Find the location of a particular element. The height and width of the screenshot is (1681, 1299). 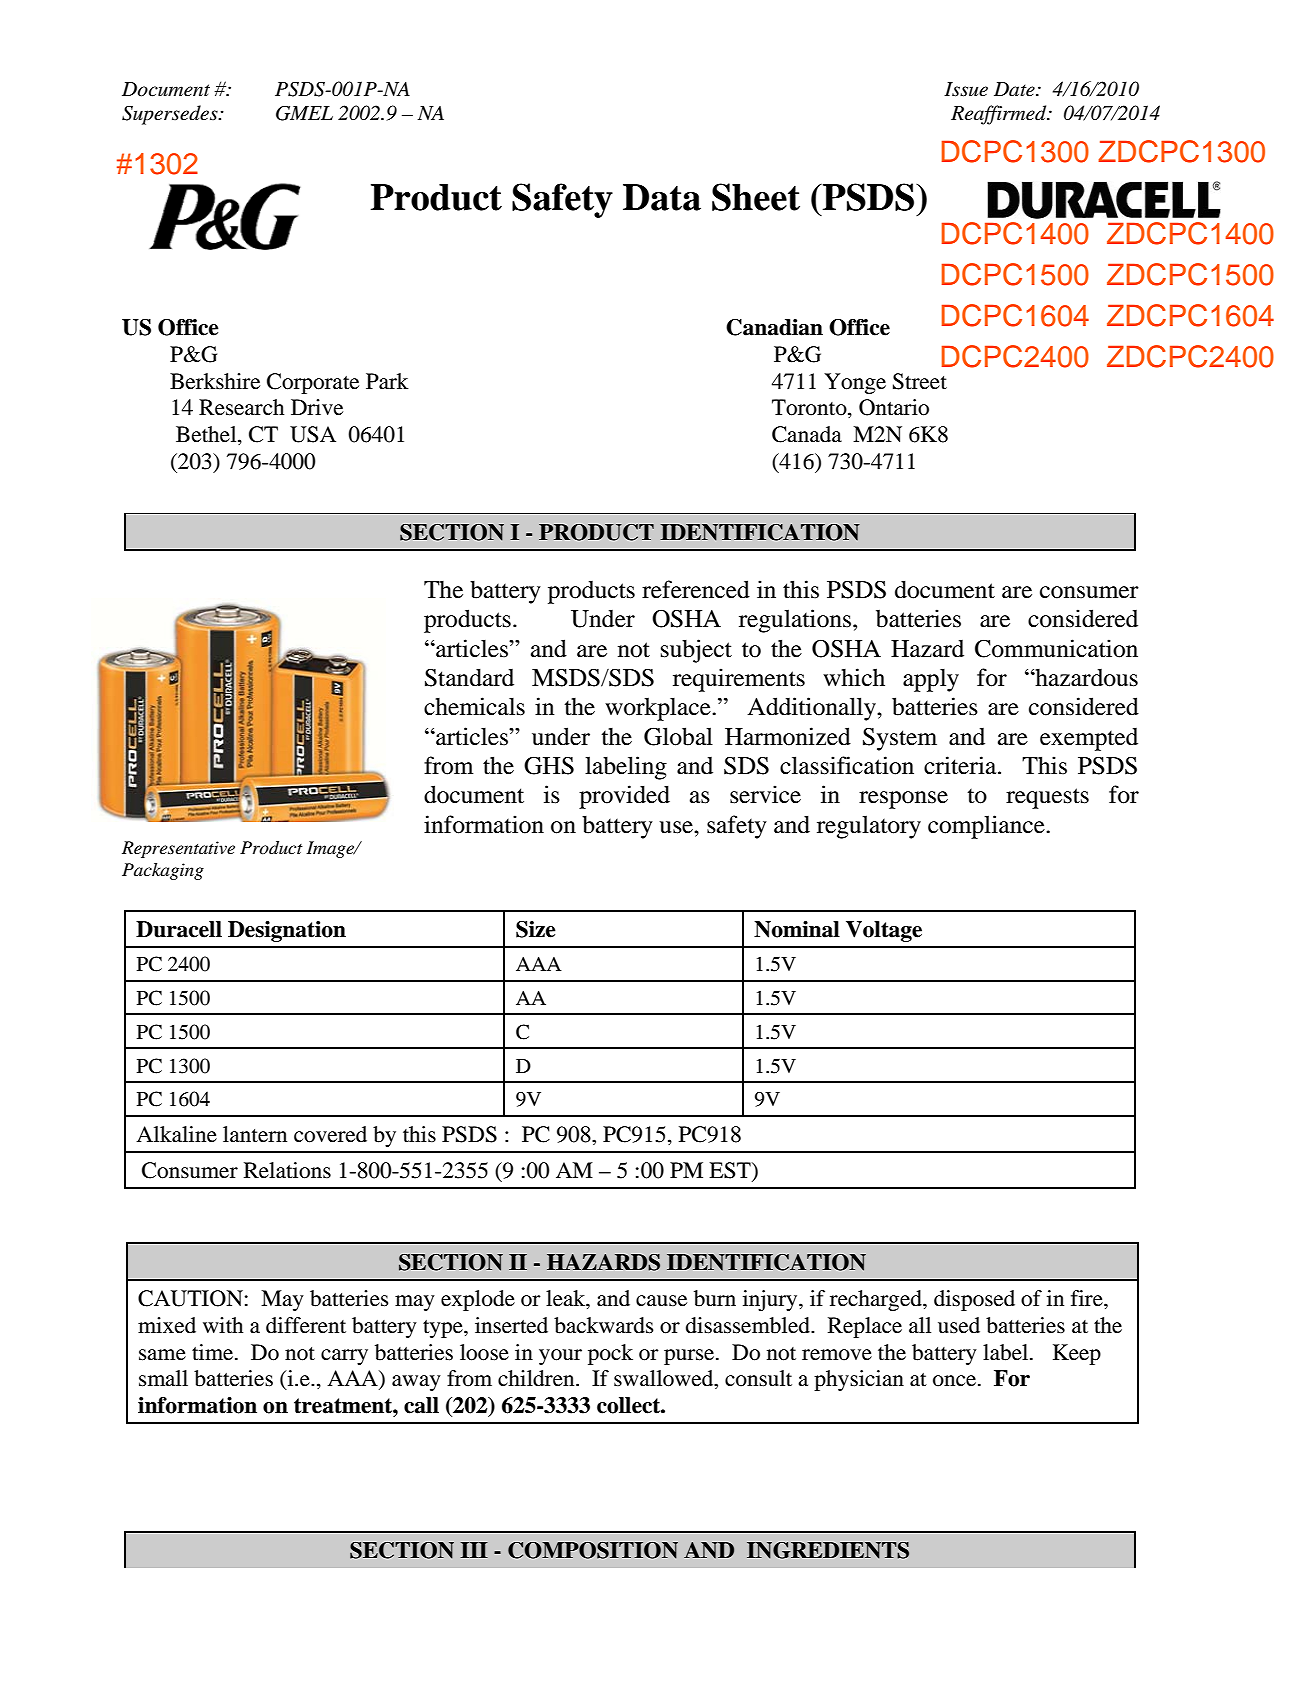

Reaffirmed is located at coordinates (1000, 115).
